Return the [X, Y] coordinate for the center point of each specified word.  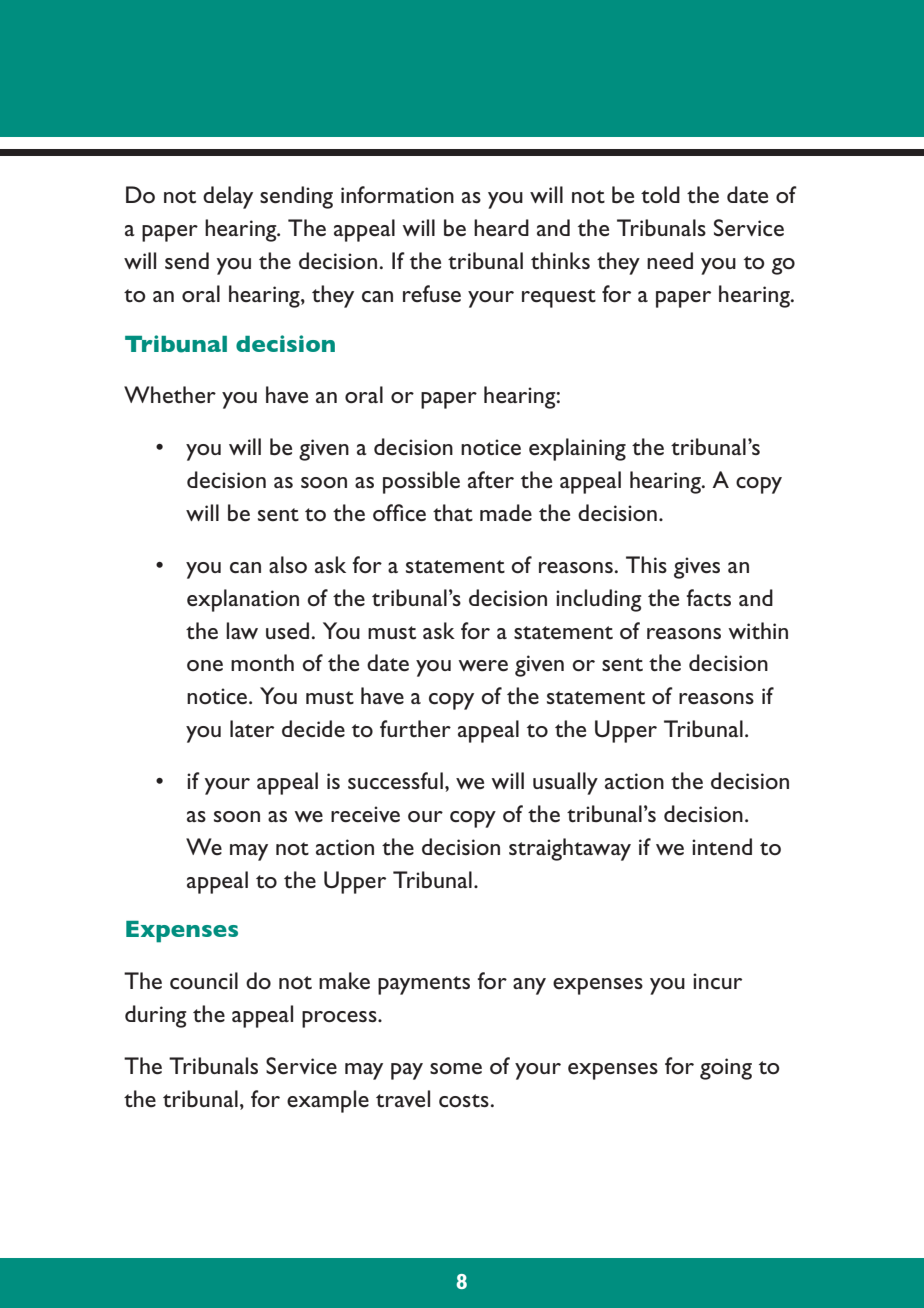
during [156, 1016]
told [660, 194]
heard [501, 228]
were [483, 666]
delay [228, 197]
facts [708, 597]
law [242, 630]
